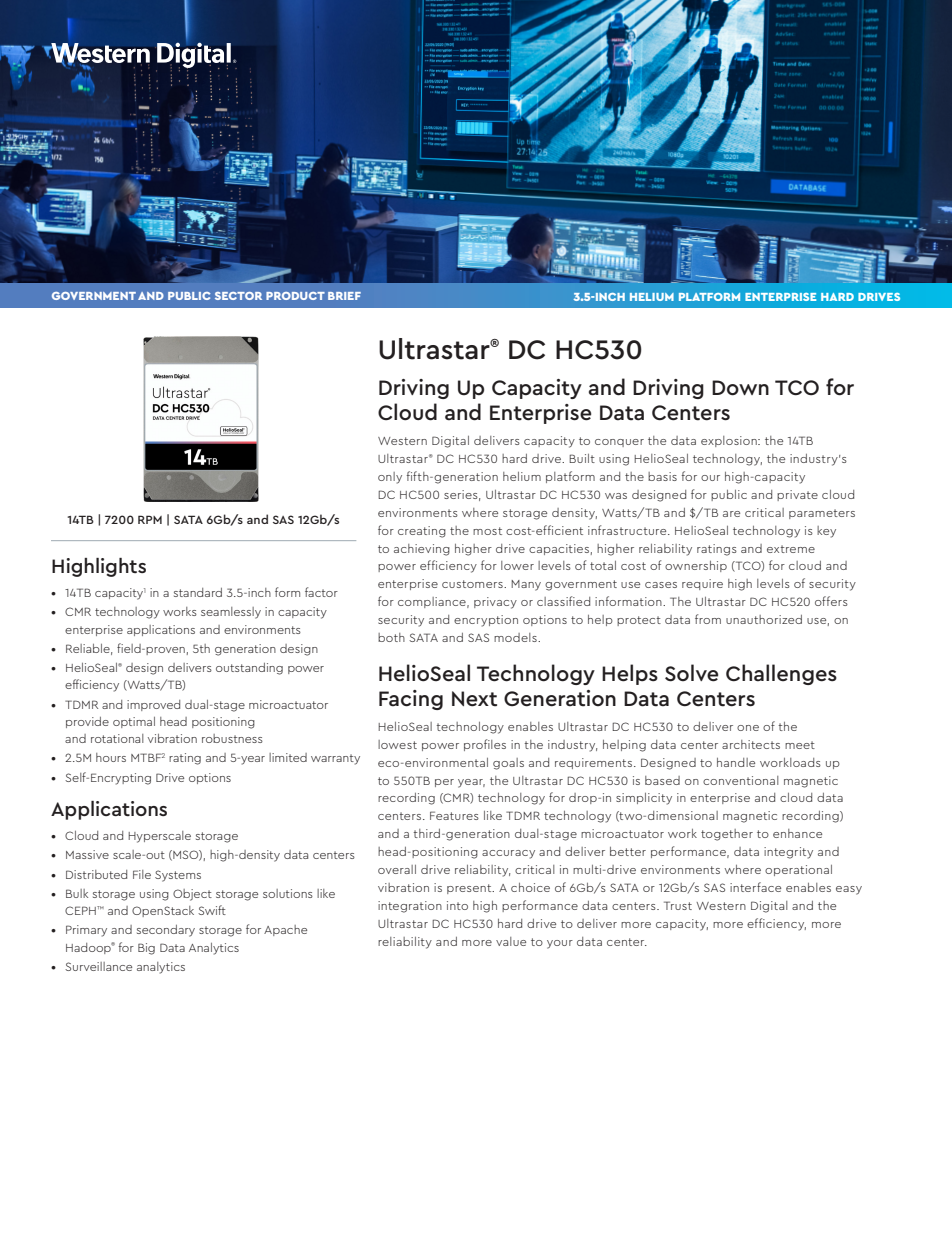 The width and height of the screenshot is (952, 1233). I want to click on Trust, so click(678, 905).
